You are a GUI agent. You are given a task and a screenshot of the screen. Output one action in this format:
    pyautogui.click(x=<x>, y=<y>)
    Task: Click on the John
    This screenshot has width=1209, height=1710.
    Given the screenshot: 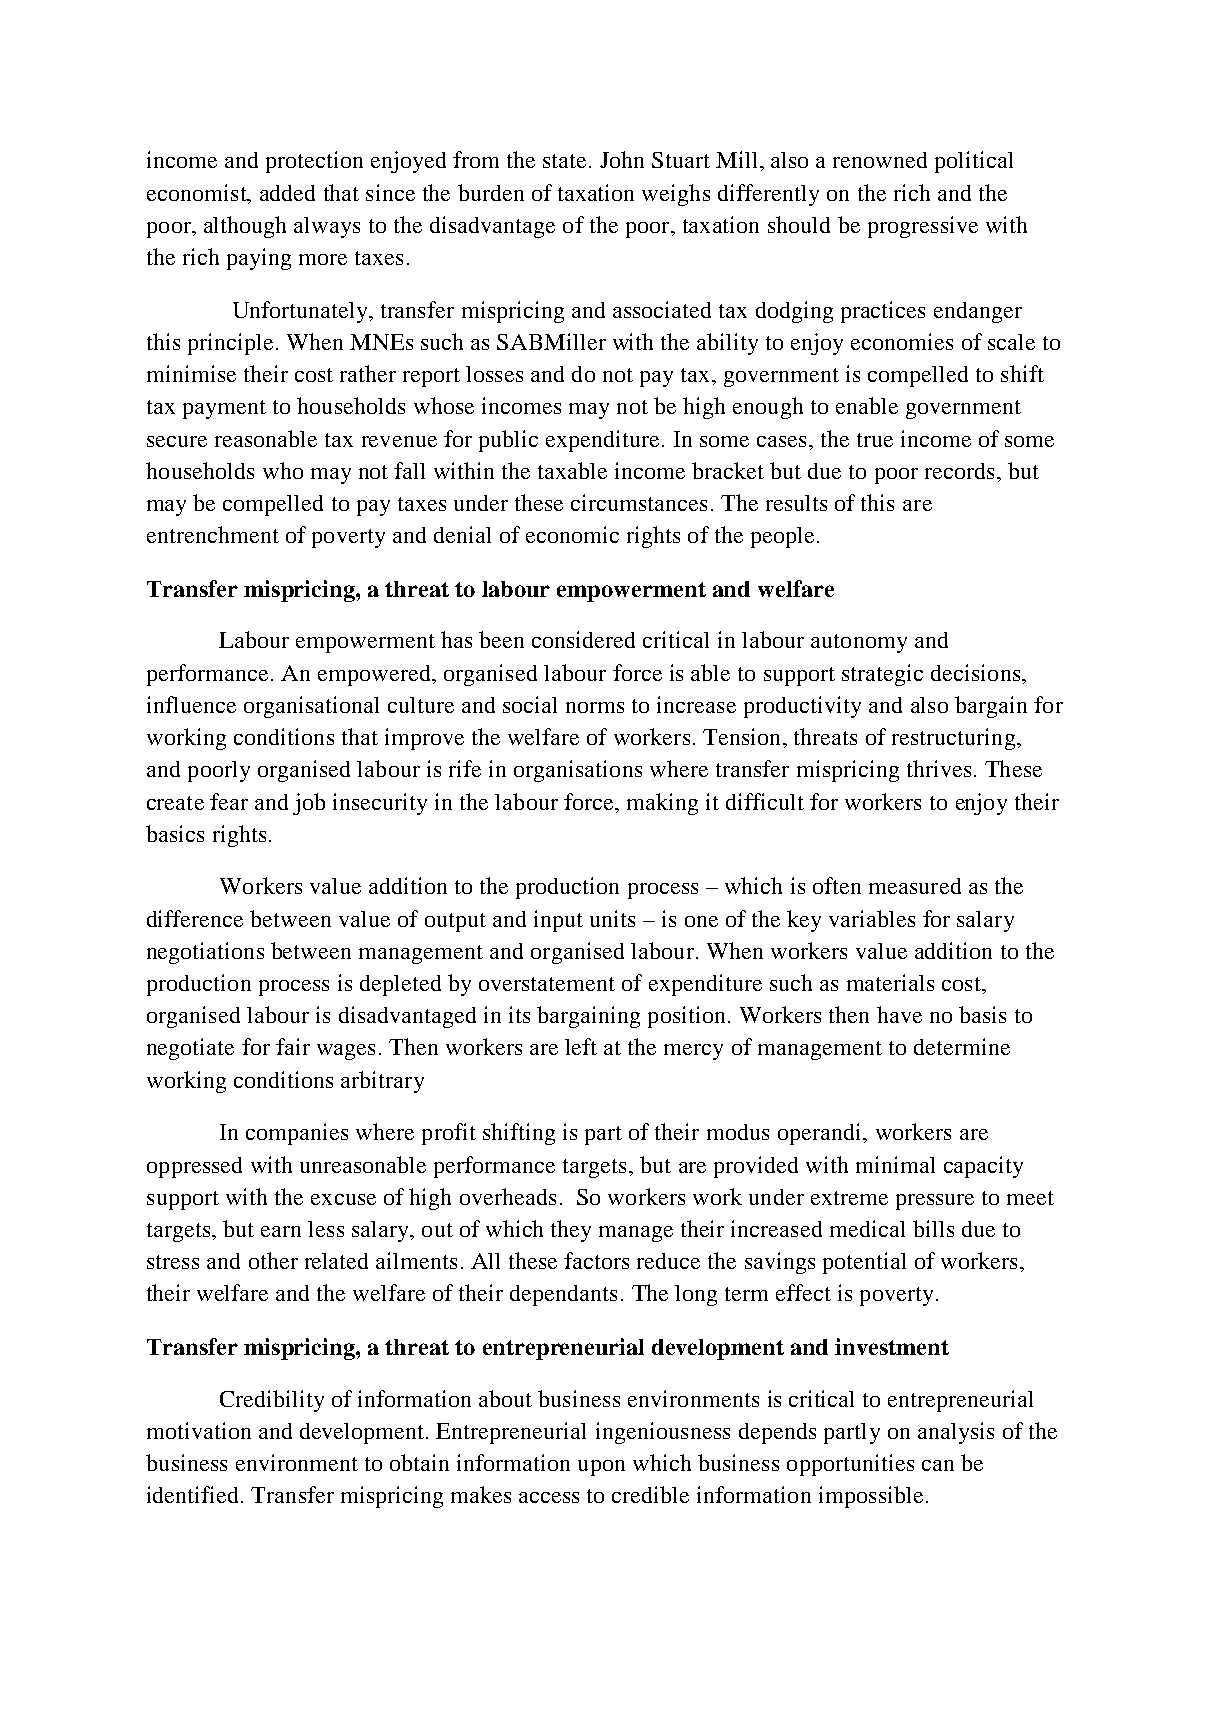 What is the action you would take?
    pyautogui.click(x=622, y=159)
